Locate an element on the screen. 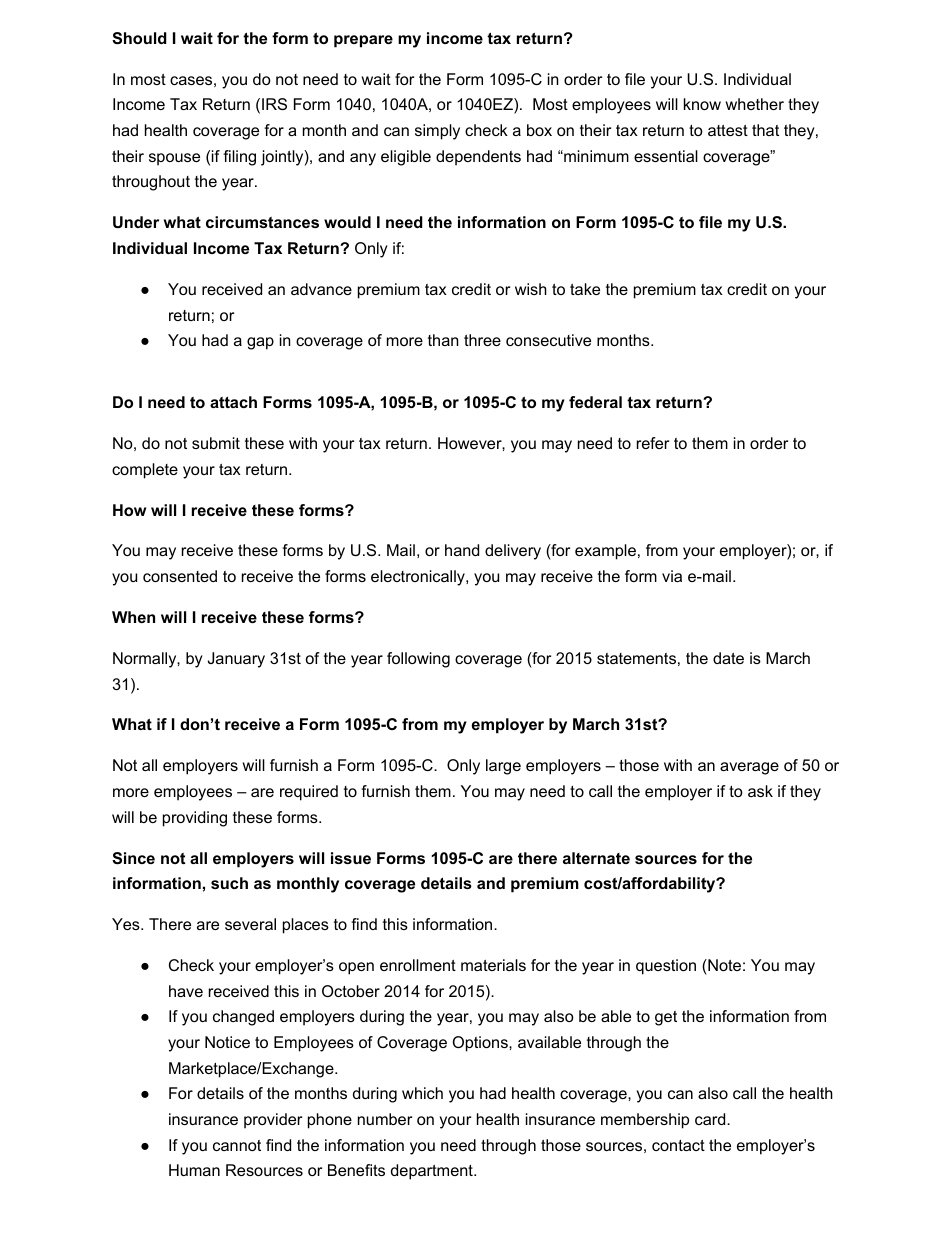 The height and width of the screenshot is (1233, 952). Should is located at coordinates (139, 38).
